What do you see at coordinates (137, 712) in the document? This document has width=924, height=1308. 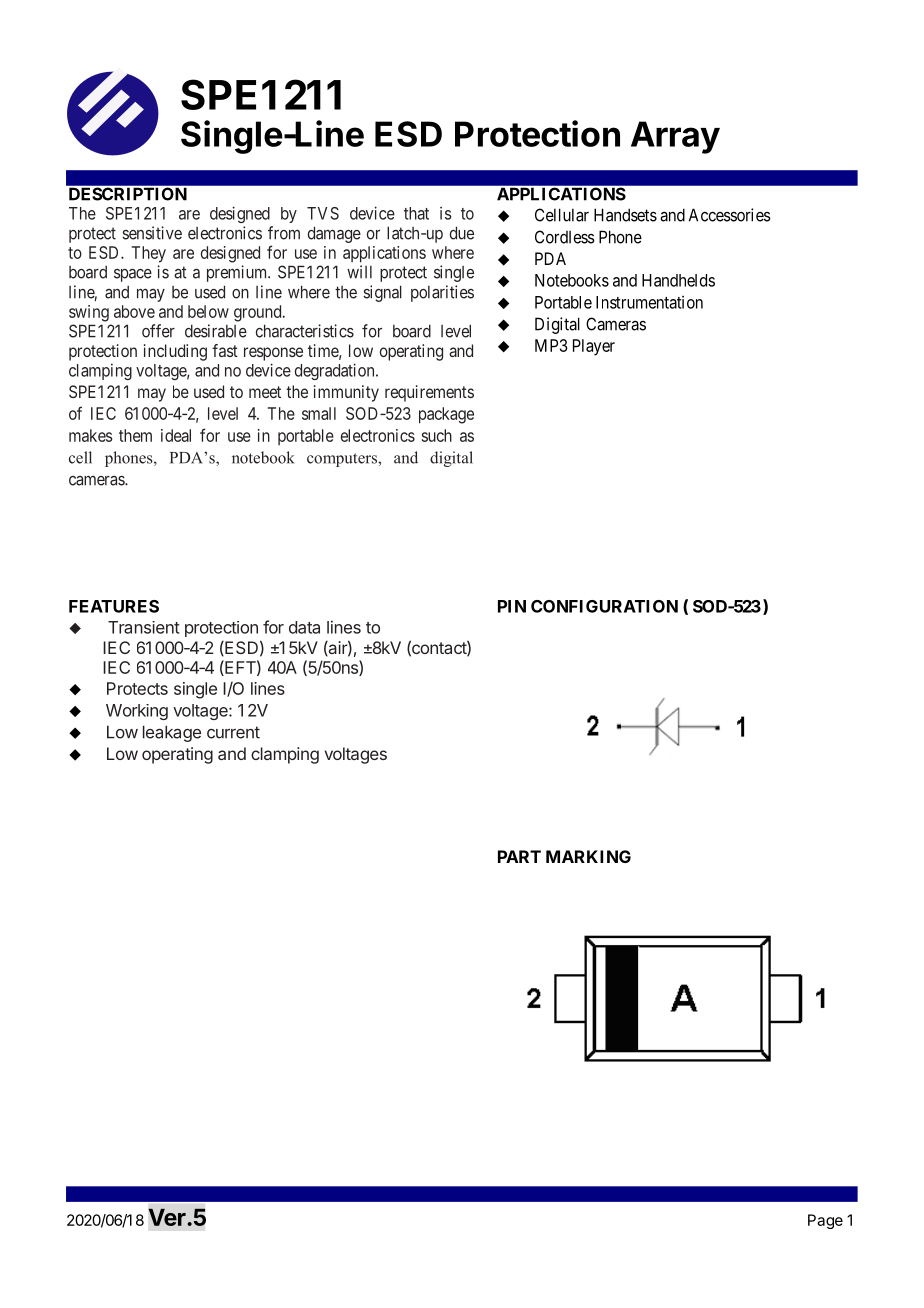 I see `Working` at bounding box center [137, 712].
